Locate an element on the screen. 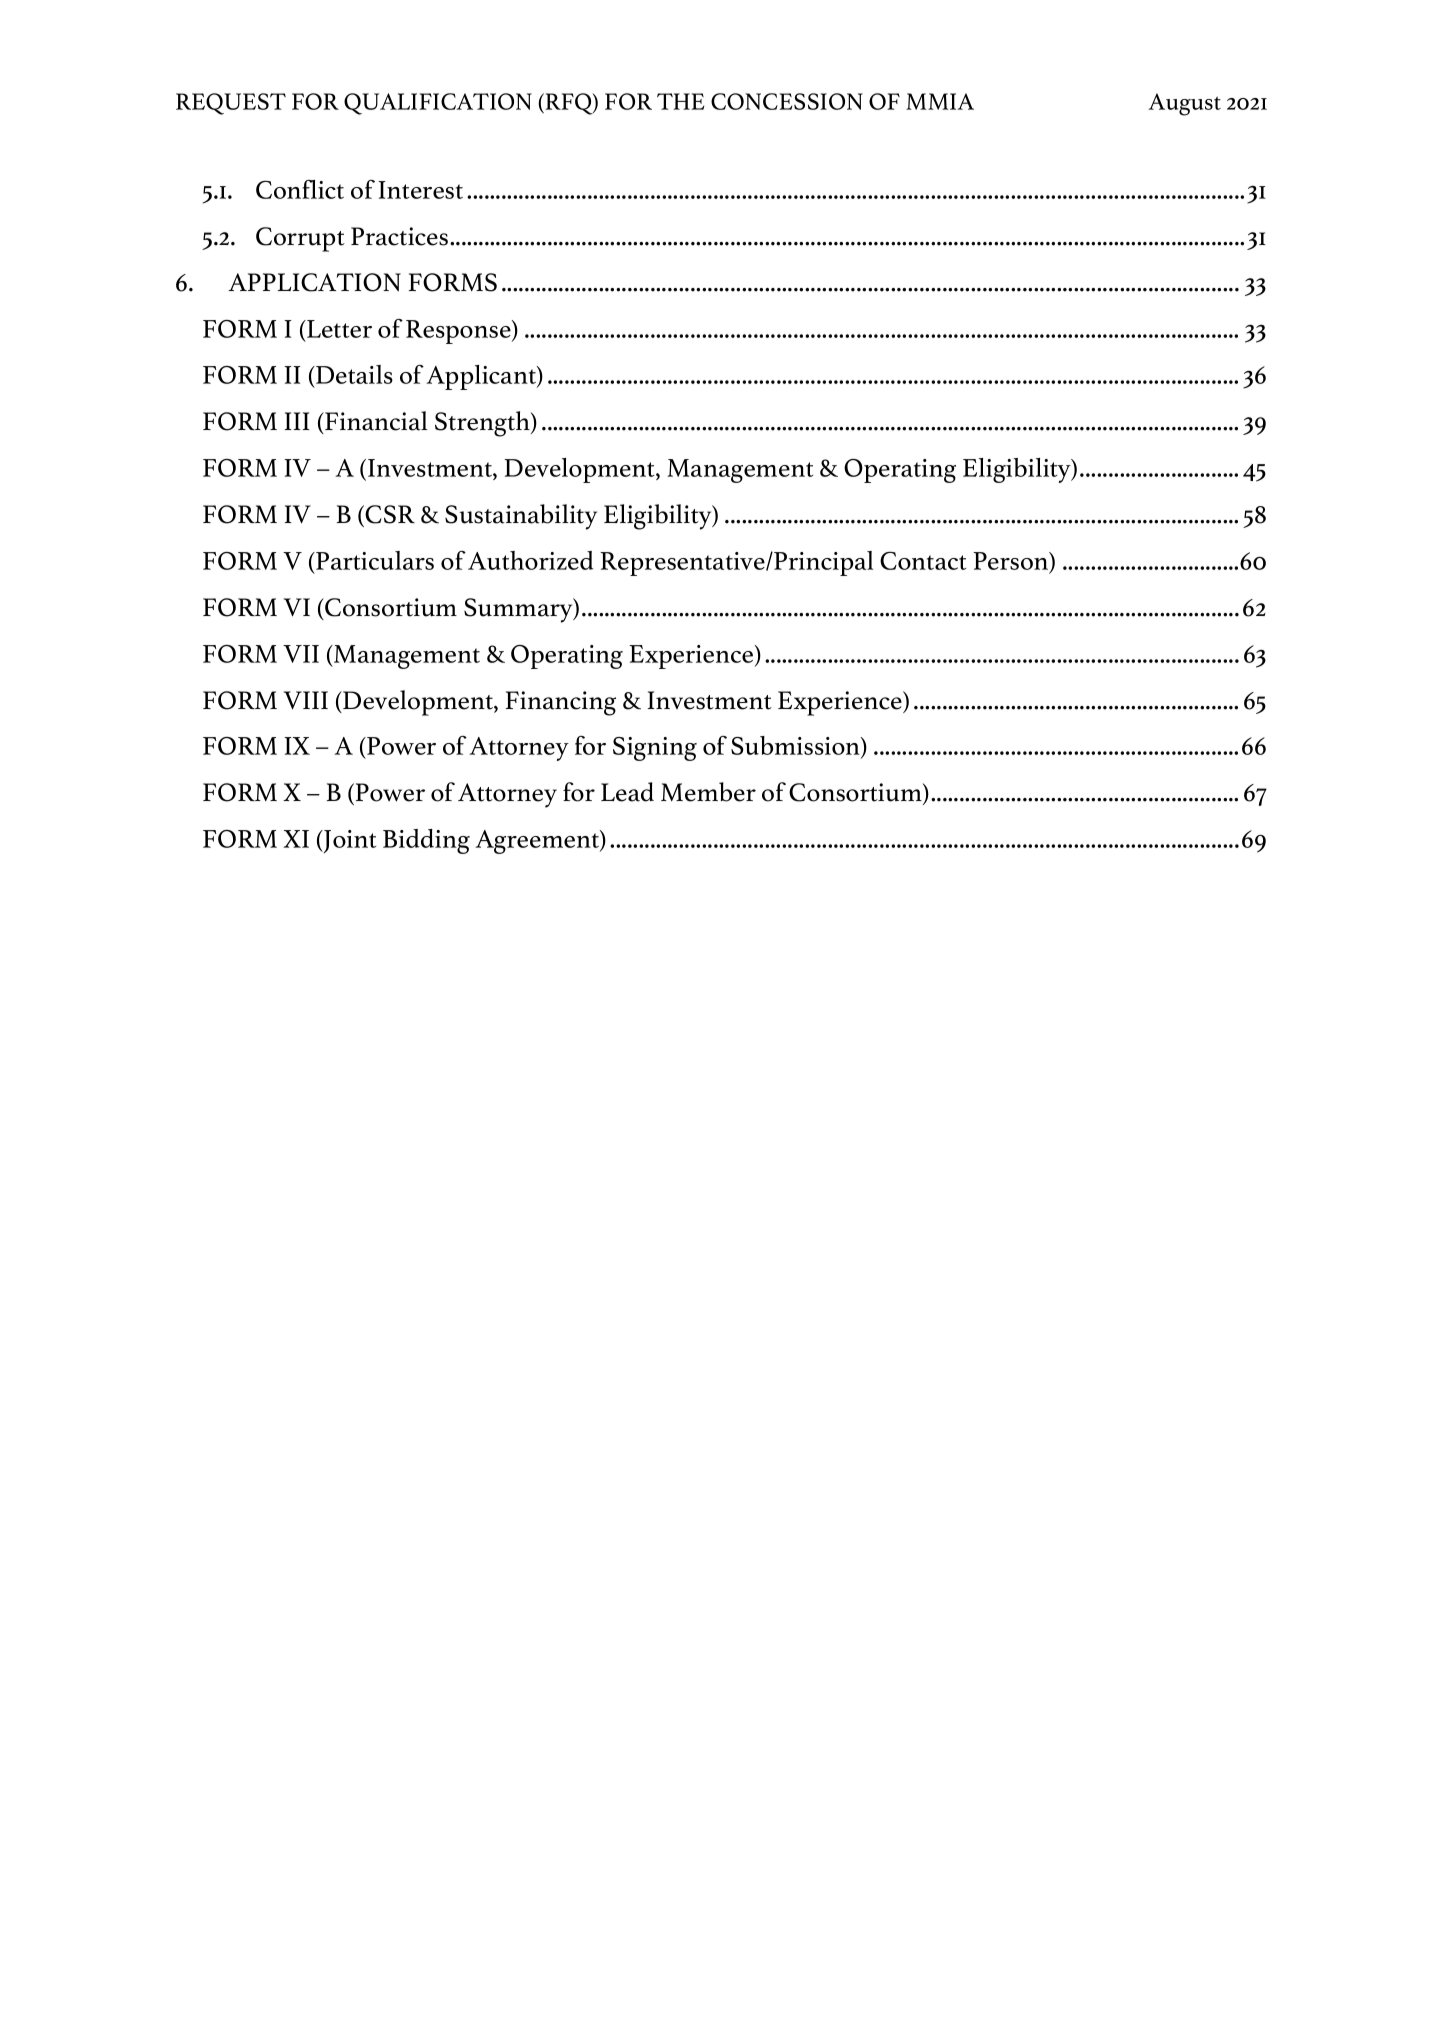 This screenshot has width=1441, height=2037. Financing is located at coordinates (561, 703).
